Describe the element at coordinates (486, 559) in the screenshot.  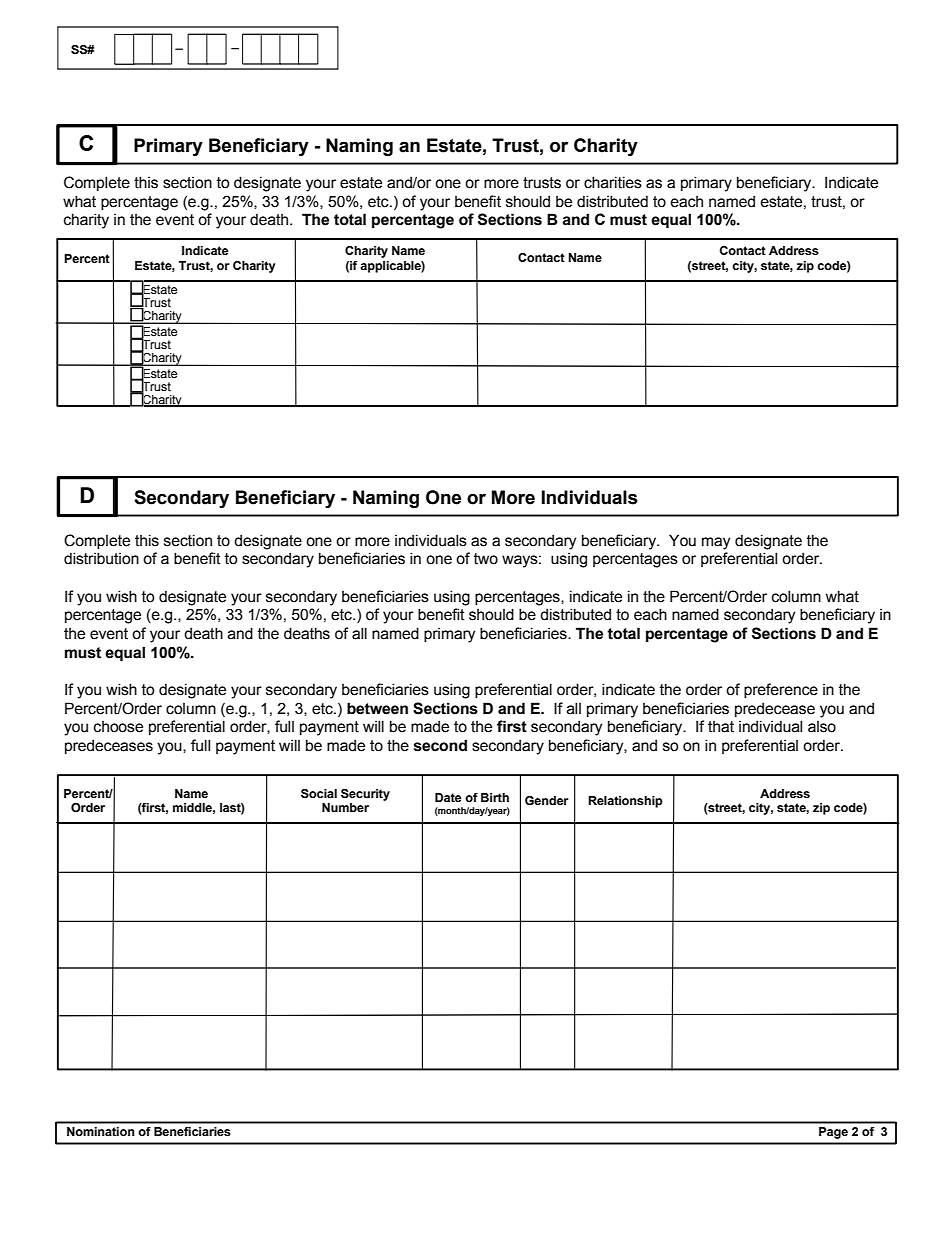
I see `two` at that location.
